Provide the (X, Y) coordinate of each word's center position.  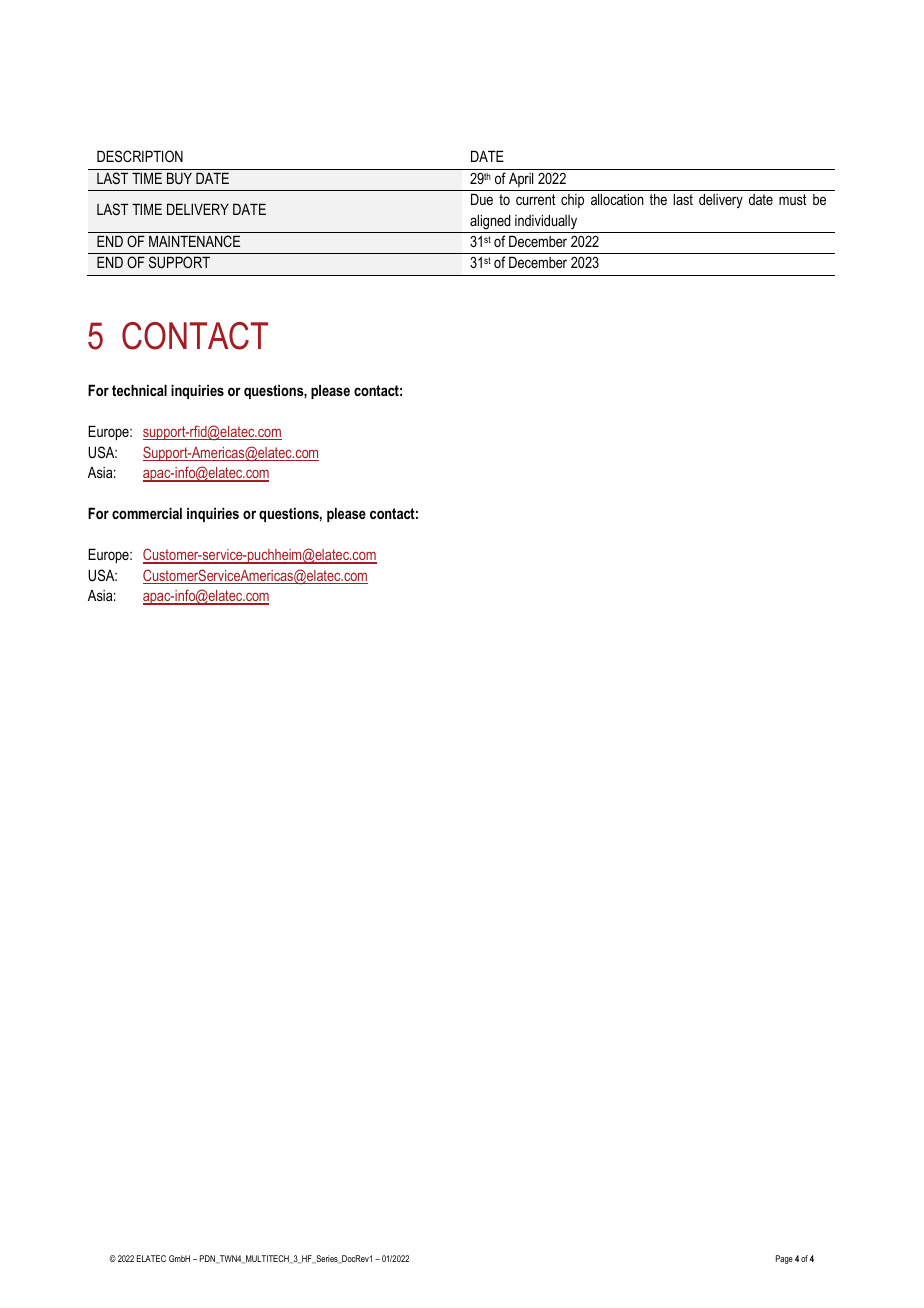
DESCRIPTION (140, 156)
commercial (147, 513)
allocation (617, 199)
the (658, 199)
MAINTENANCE (194, 241)
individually (546, 222)
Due (482, 199)
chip (572, 201)
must (792, 199)
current (535, 199)
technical (139, 390)
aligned (490, 222)
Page (784, 1259)
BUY (179, 178)
